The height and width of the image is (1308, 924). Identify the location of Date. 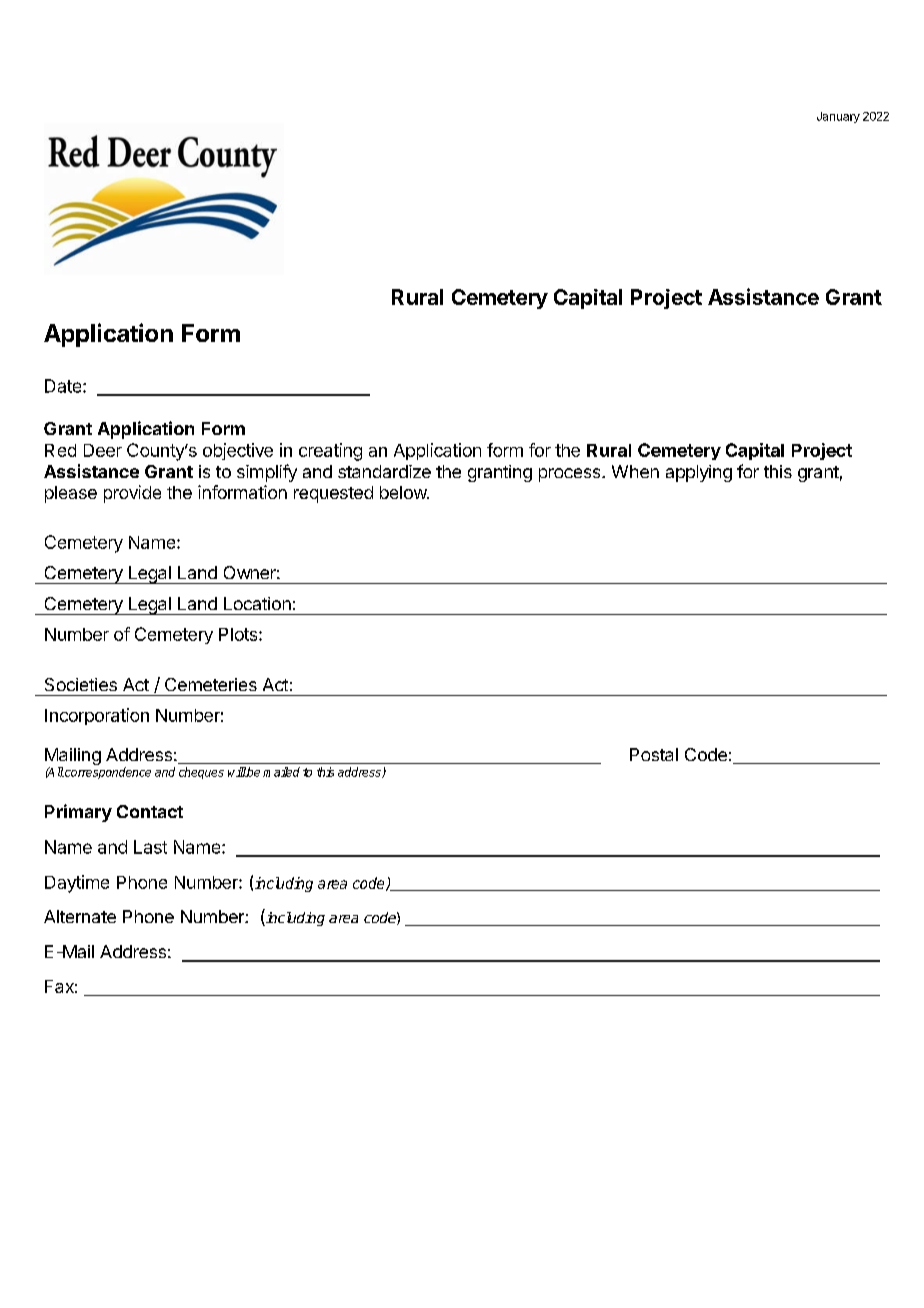
(64, 386).
